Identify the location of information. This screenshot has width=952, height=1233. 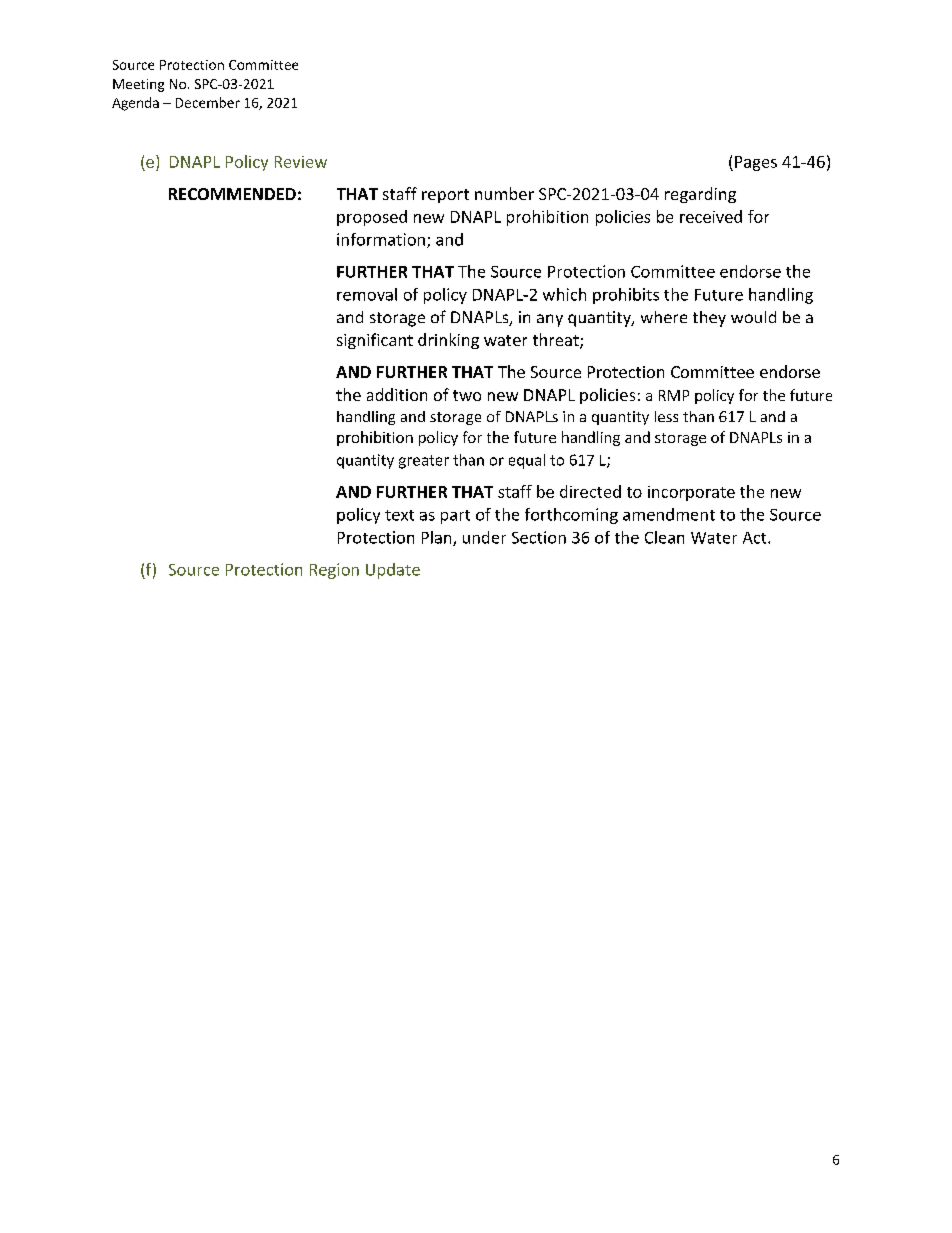
(381, 239).
